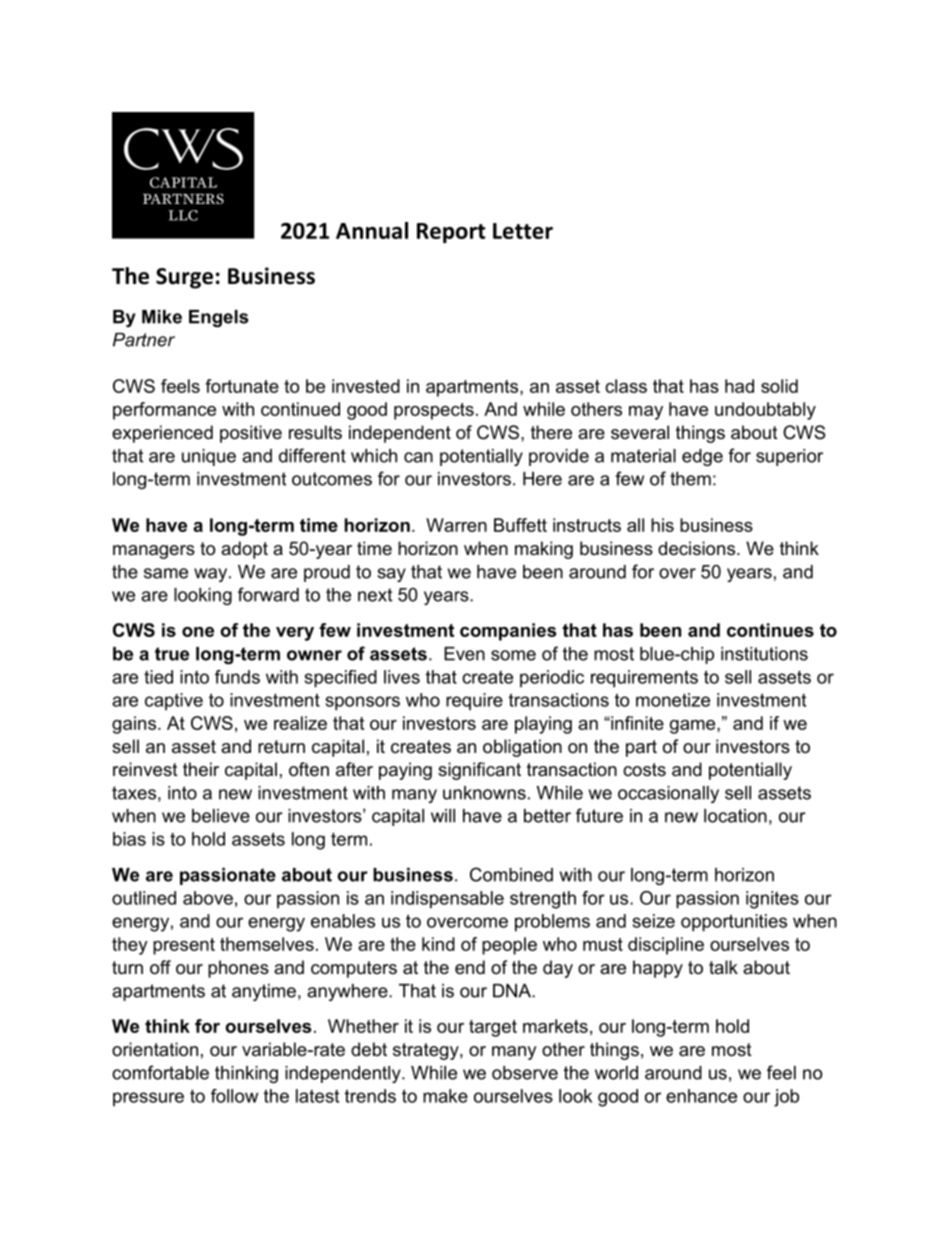 Image resolution: width=952 pixels, height=1233 pixels. Describe the element at coordinates (735, 816) in the page. I see `location` at that location.
